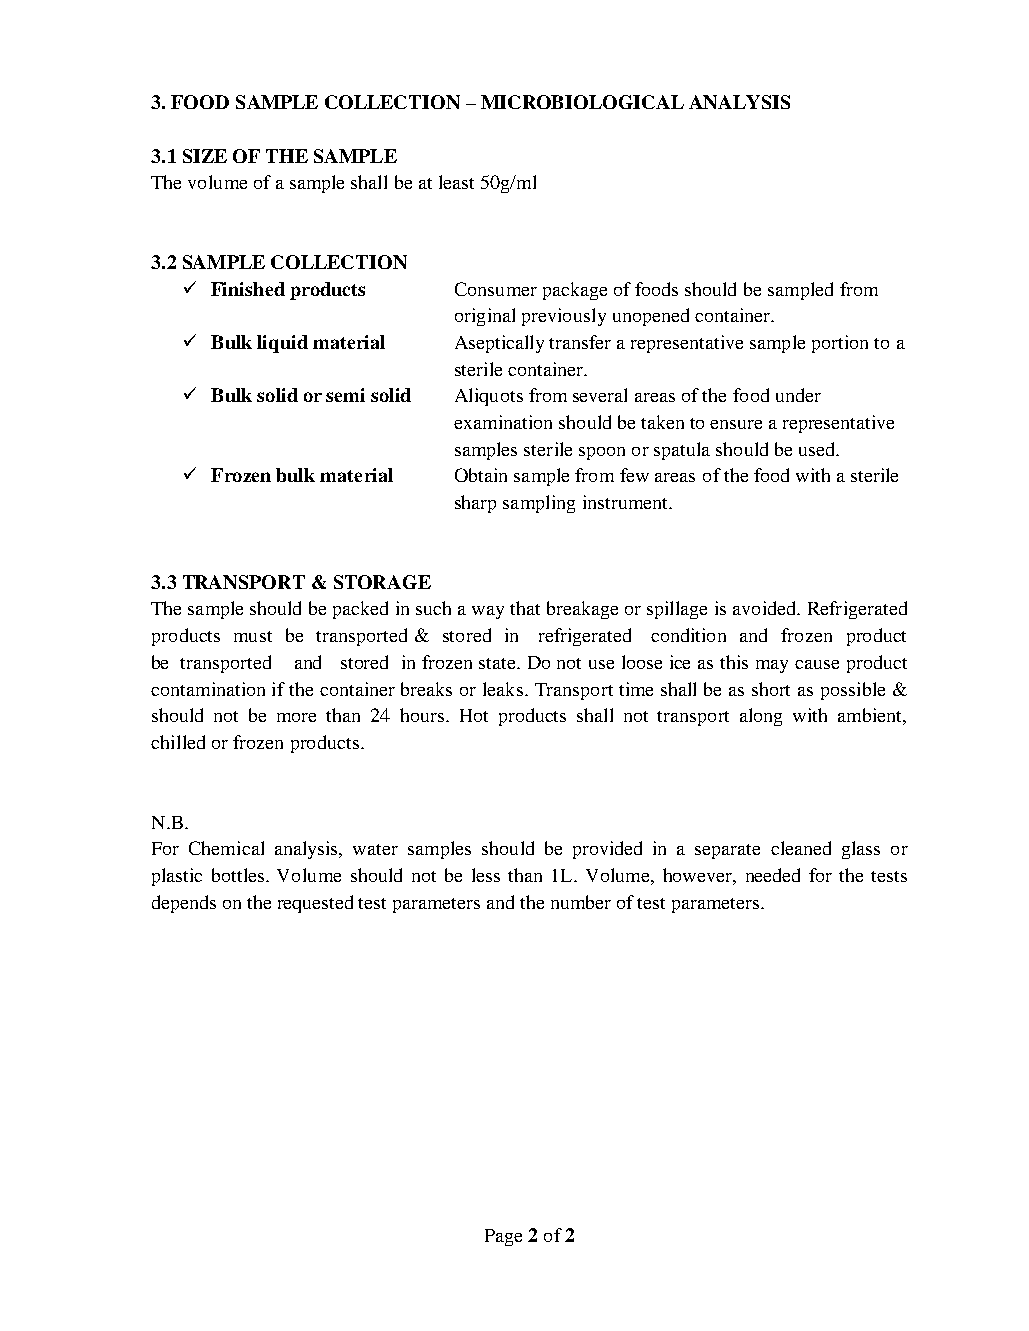 The height and width of the page is (1331, 1029). I want to click on SIZE, so click(205, 156).
